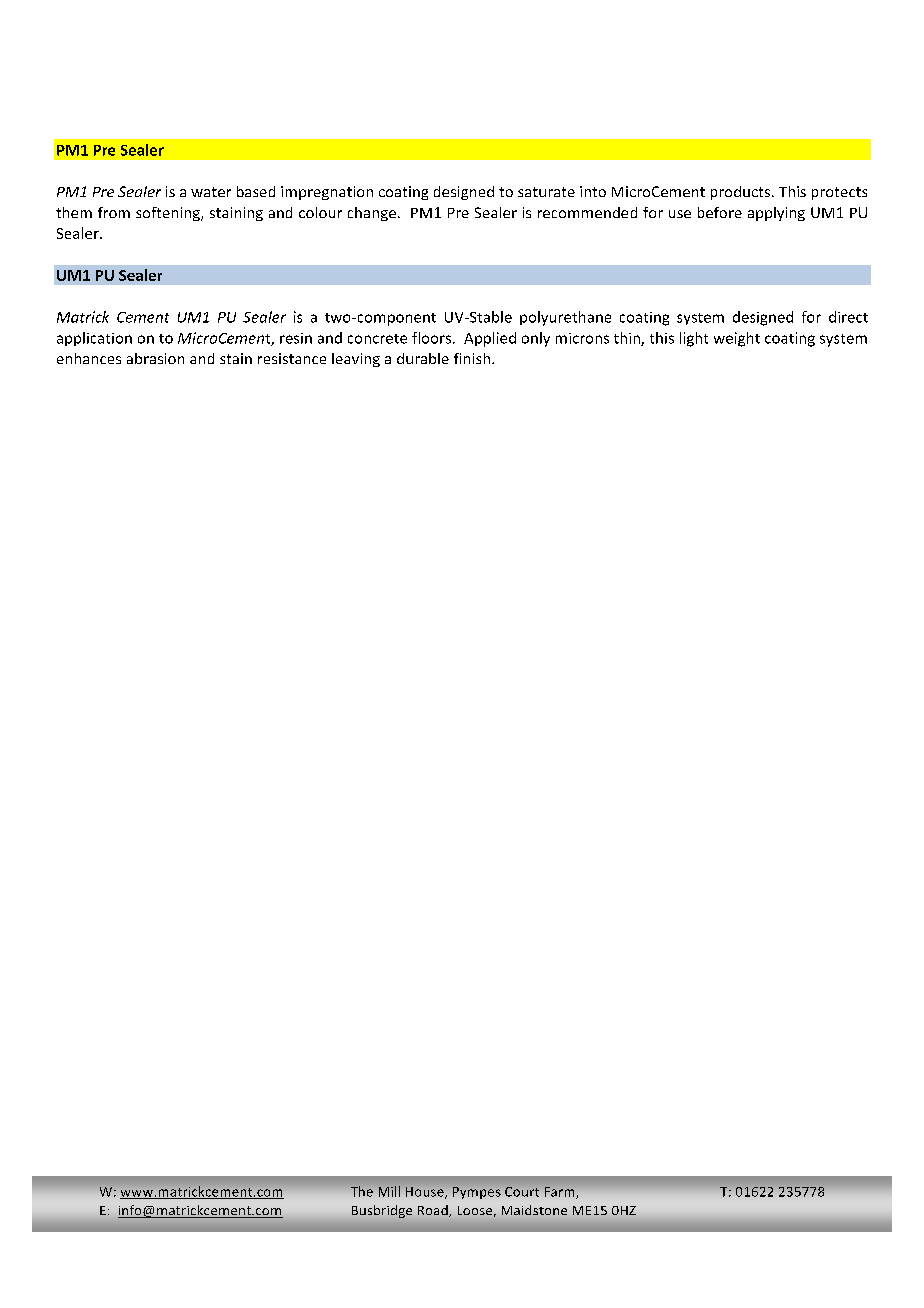 This image has height=1308, width=924. What do you see at coordinates (776, 214) in the image?
I see `applying` at bounding box center [776, 214].
